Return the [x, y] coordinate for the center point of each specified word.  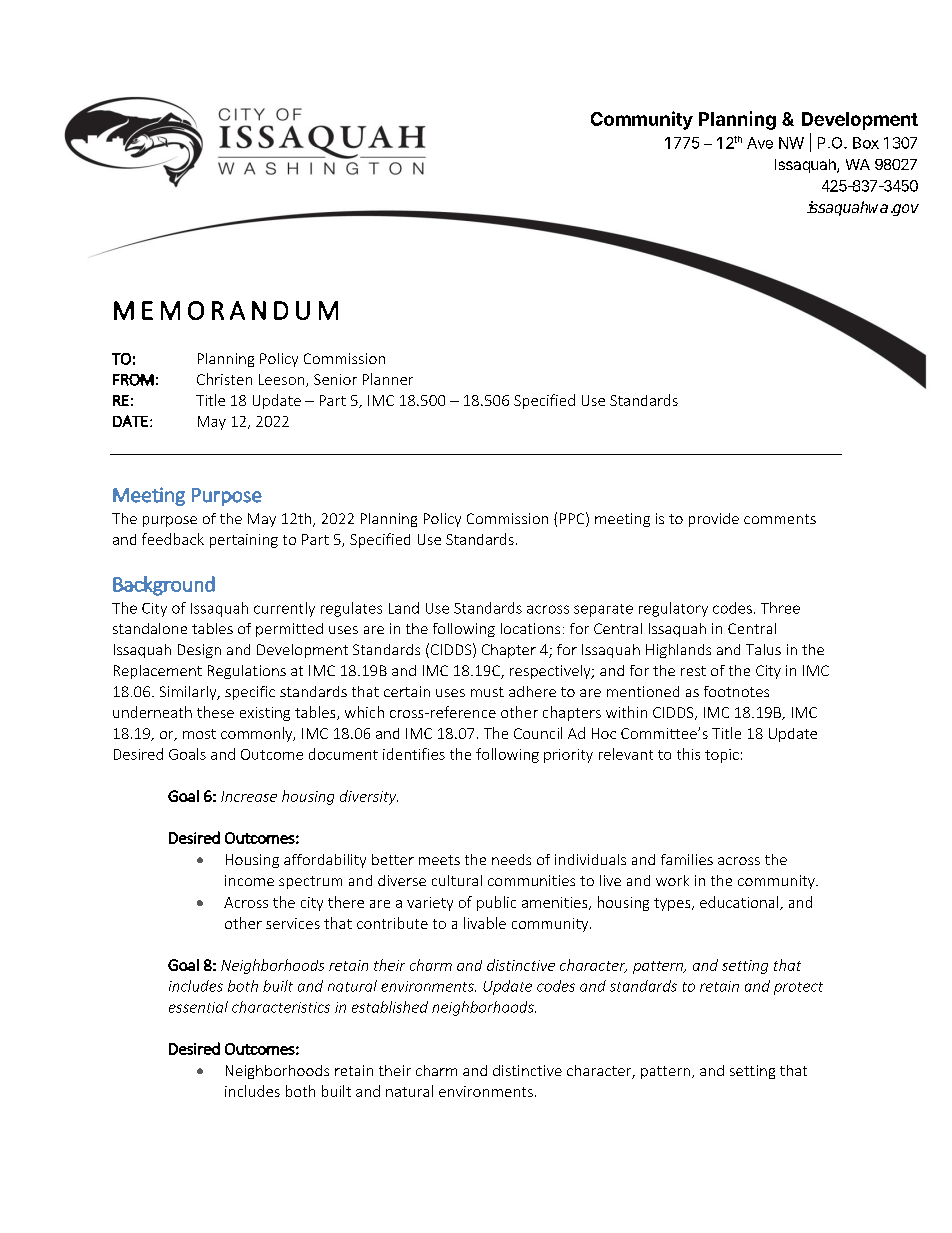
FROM [133, 380]
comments [780, 519]
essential [198, 1007]
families [687, 859]
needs [511, 859]
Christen [224, 379]
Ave [760, 143]
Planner [388, 379]
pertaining [244, 541]
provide [714, 520]
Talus [763, 649]
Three [780, 608]
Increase [249, 796]
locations [530, 628]
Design [199, 651]
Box [866, 143]
